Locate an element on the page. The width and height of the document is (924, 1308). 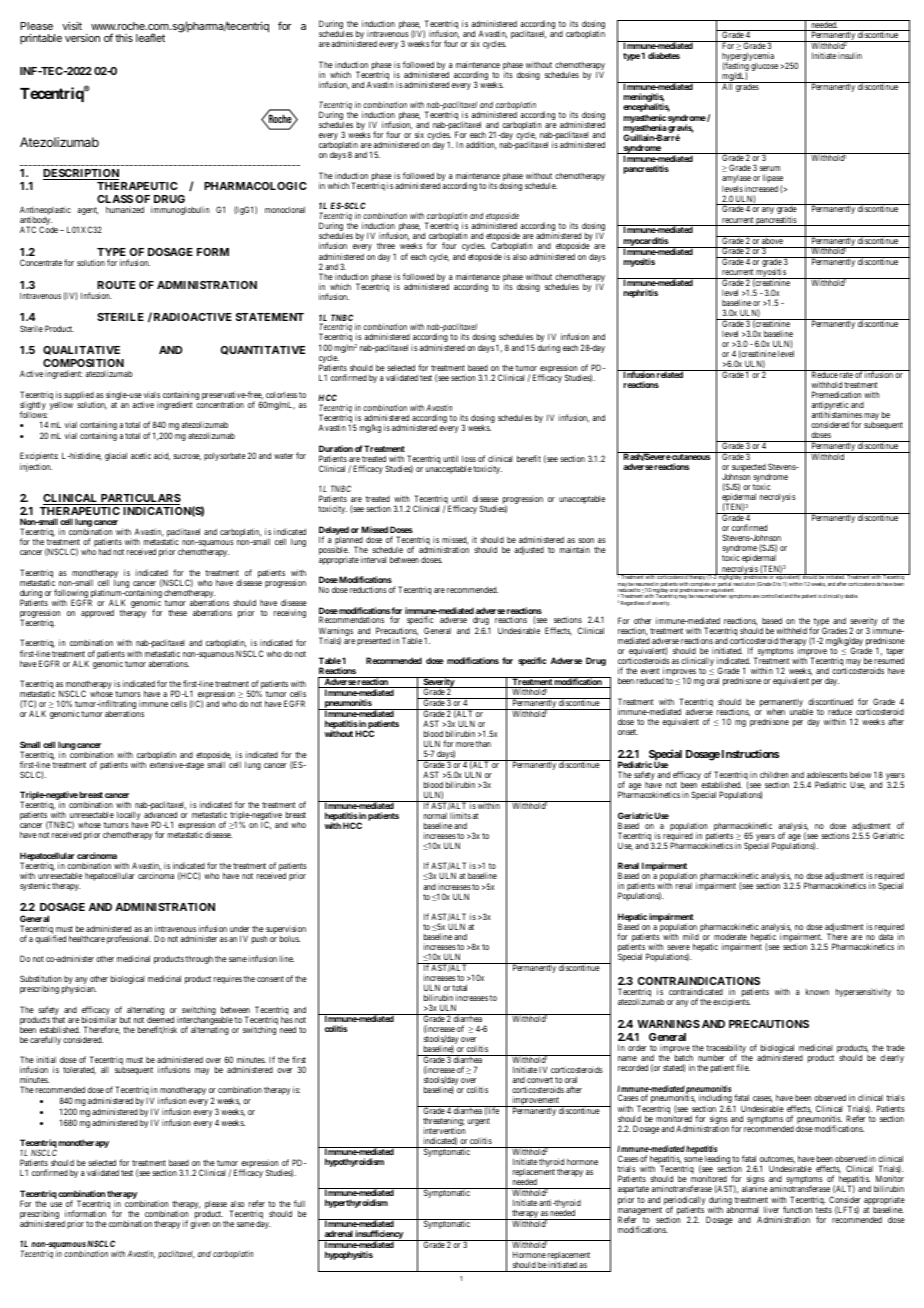
given is located at coordinates (200, 1224).
